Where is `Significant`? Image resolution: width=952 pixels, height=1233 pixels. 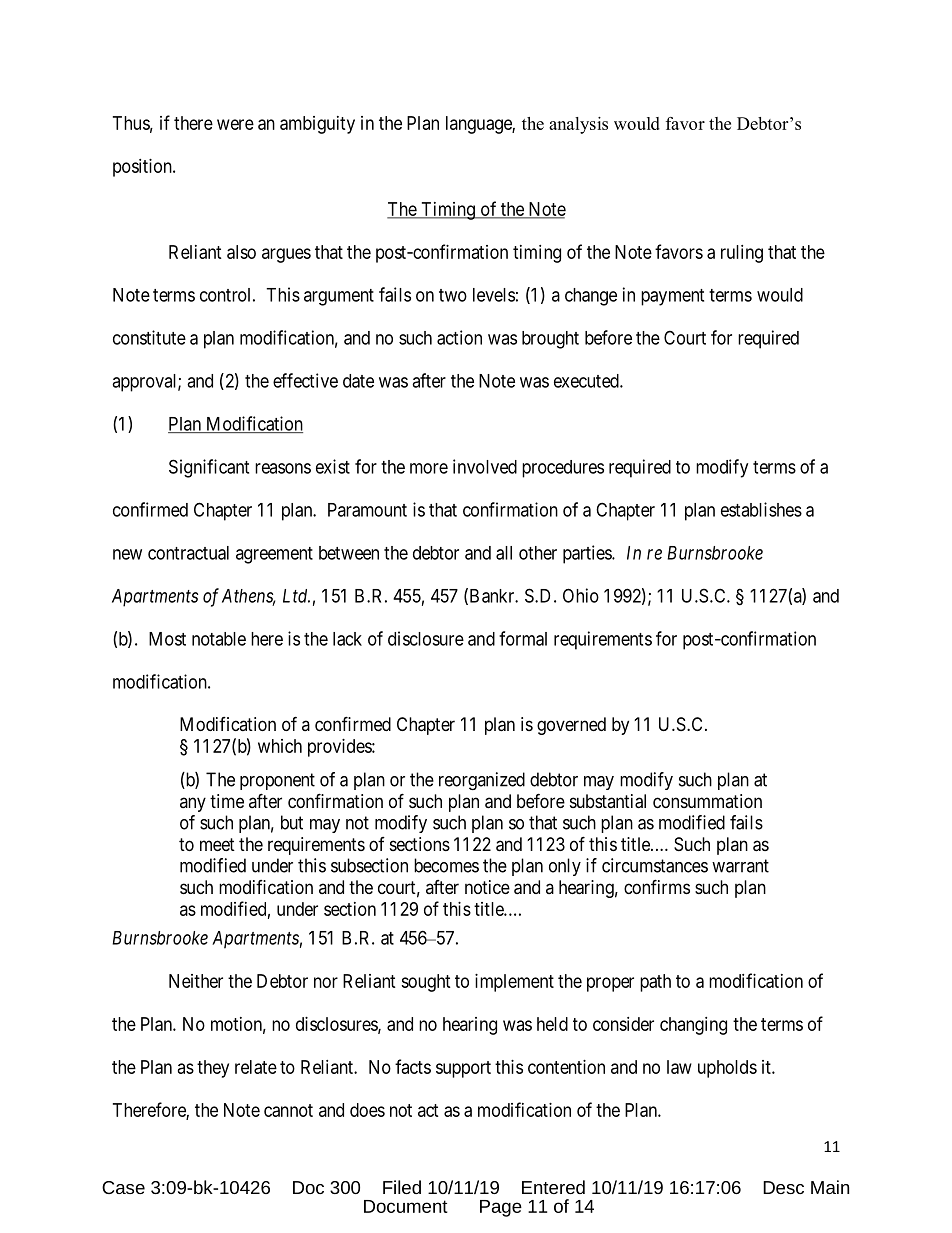 Significant is located at coordinates (209, 468).
